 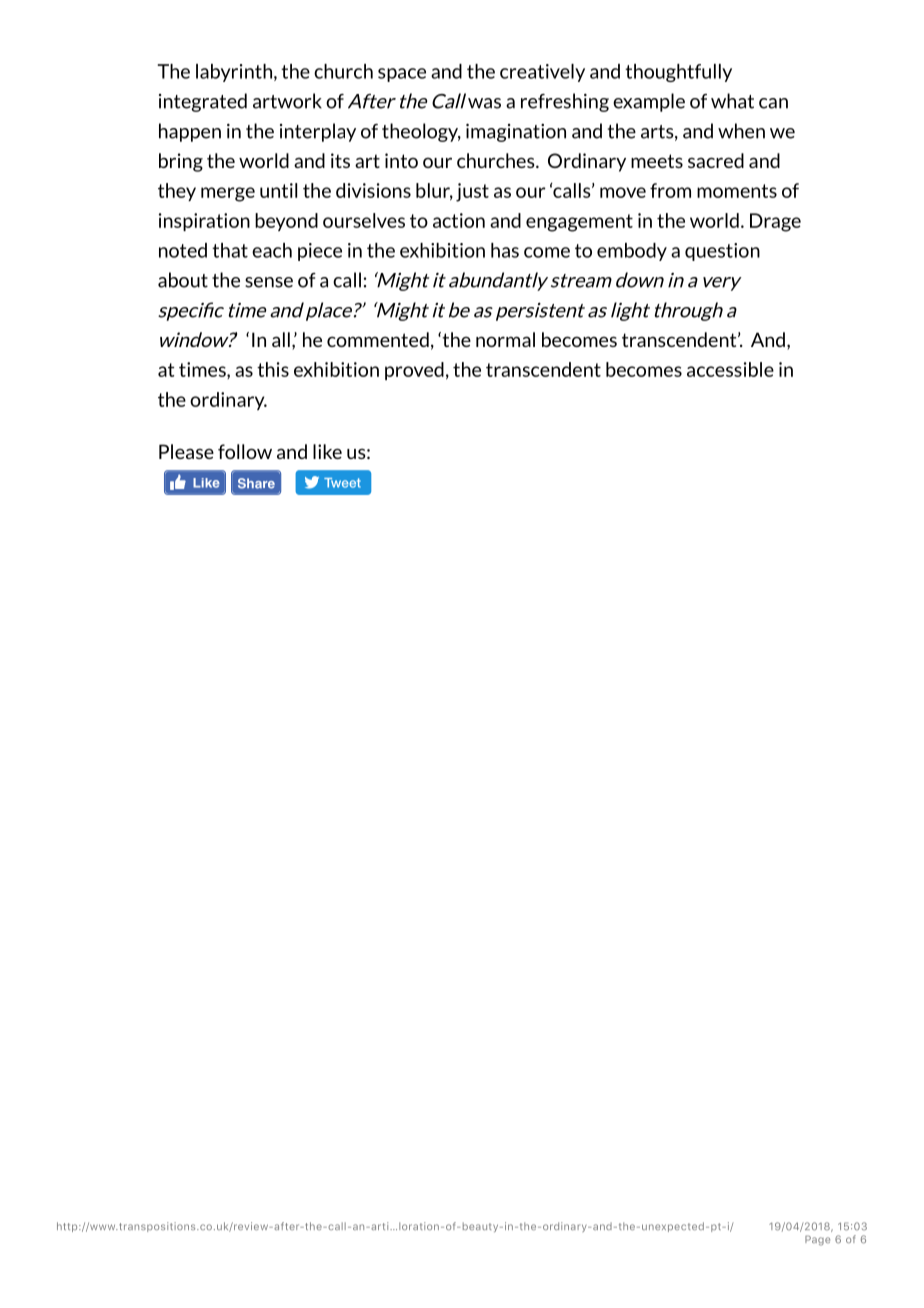 What do you see at coordinates (287, 101) in the document?
I see `artwork` at bounding box center [287, 101].
